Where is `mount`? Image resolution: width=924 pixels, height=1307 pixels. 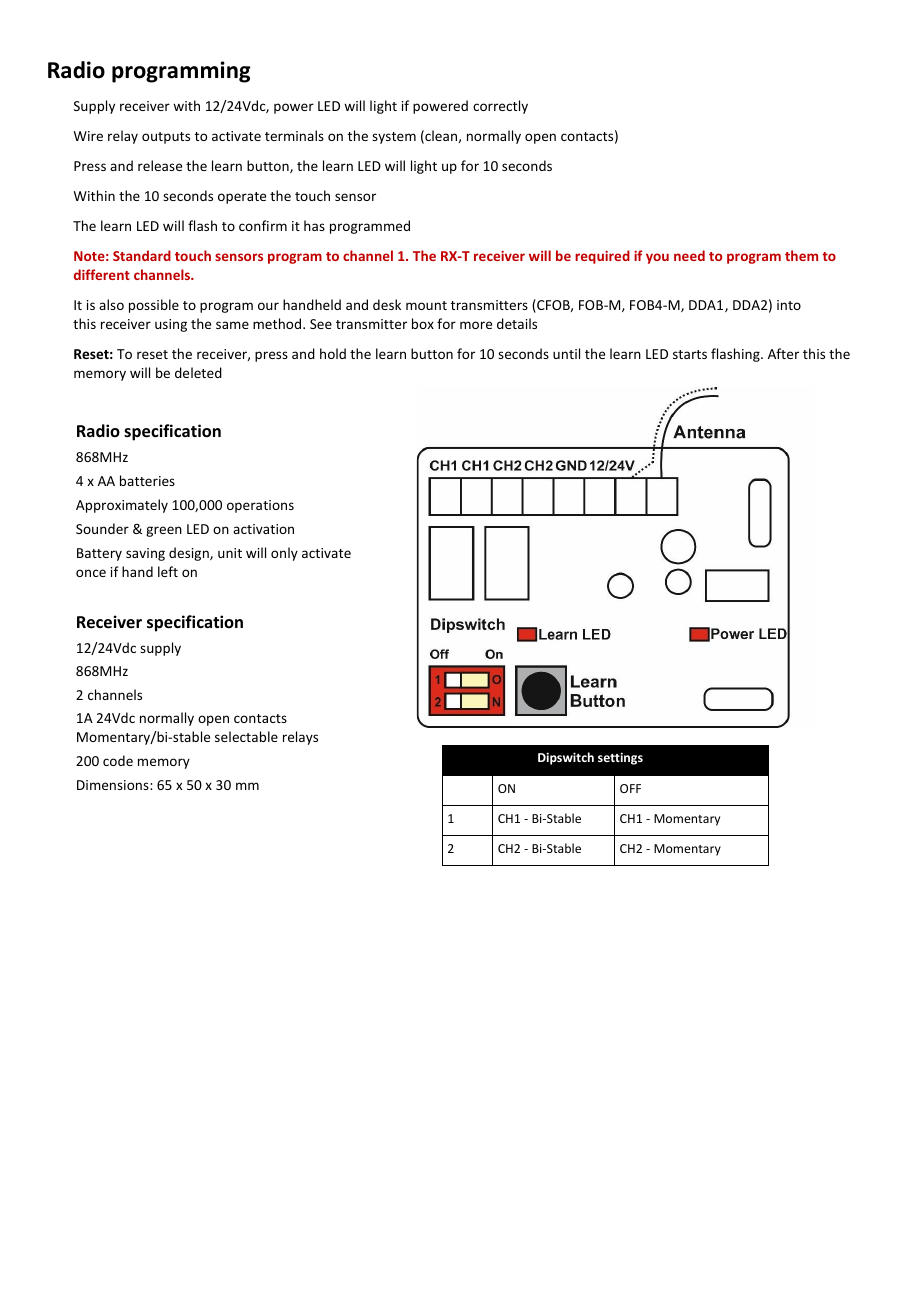
mount is located at coordinates (426, 305).
